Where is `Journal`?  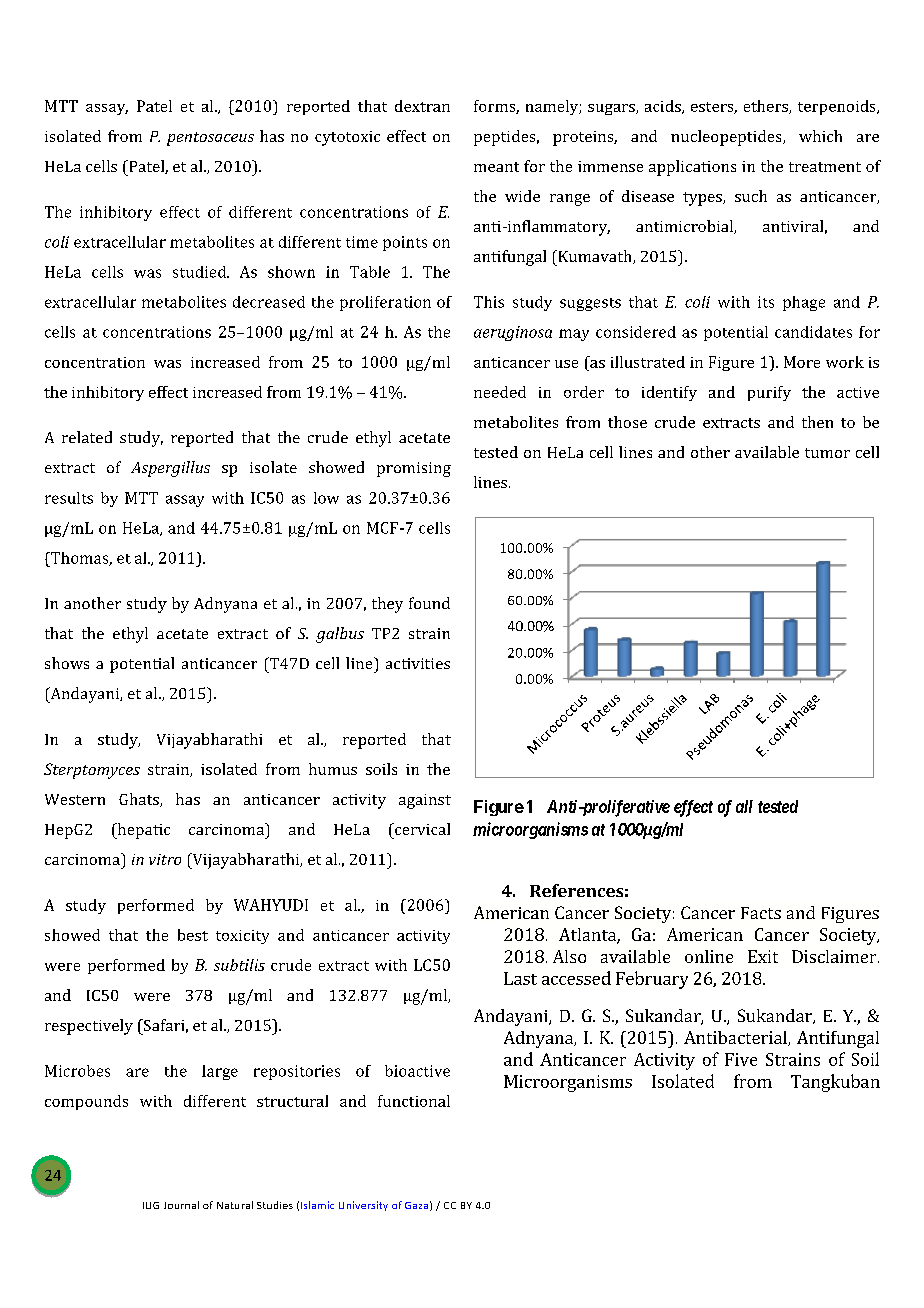
Journal is located at coordinates (181, 1205).
